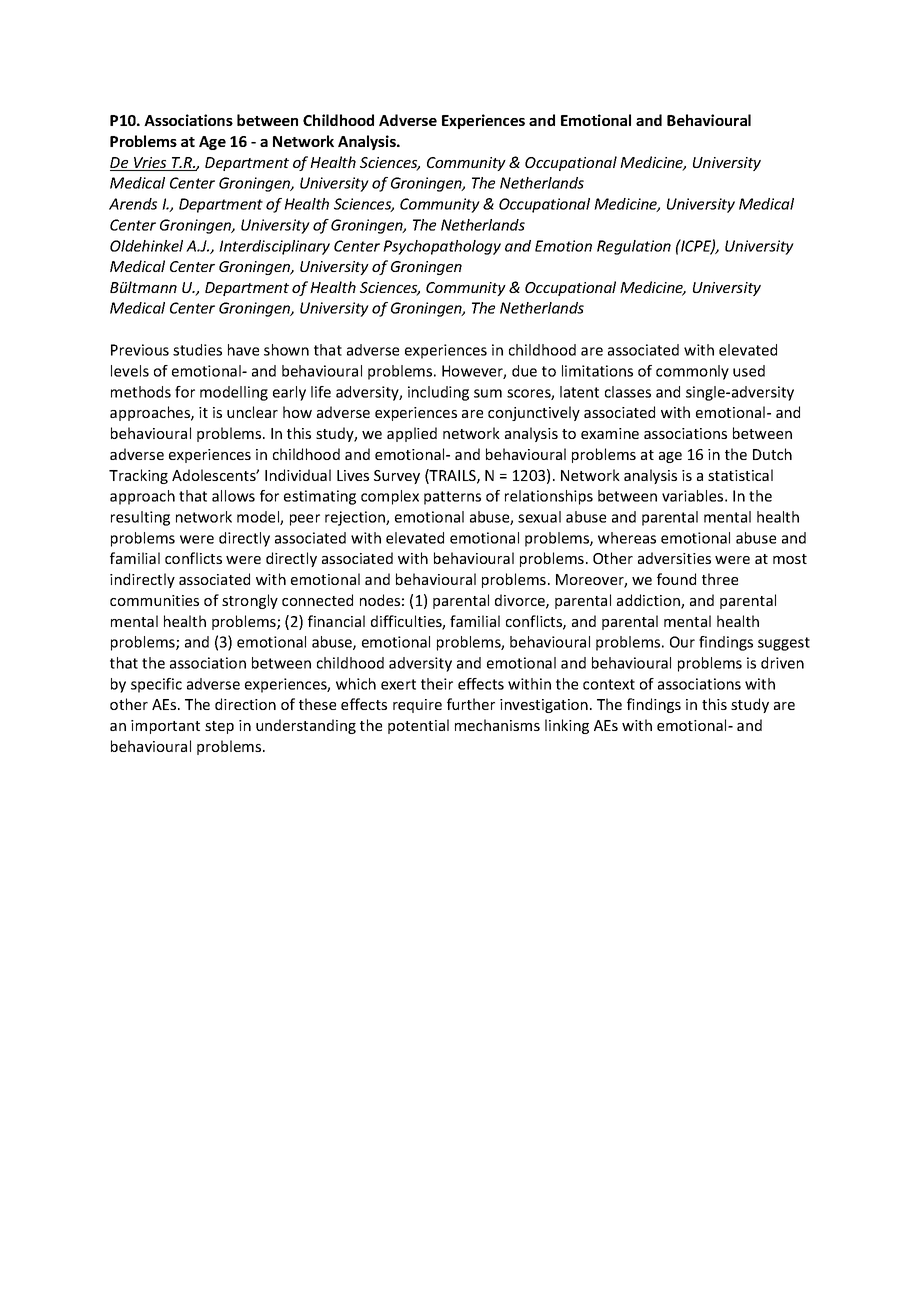 This screenshot has height=1308, width=924. I want to click on including, so click(438, 393).
